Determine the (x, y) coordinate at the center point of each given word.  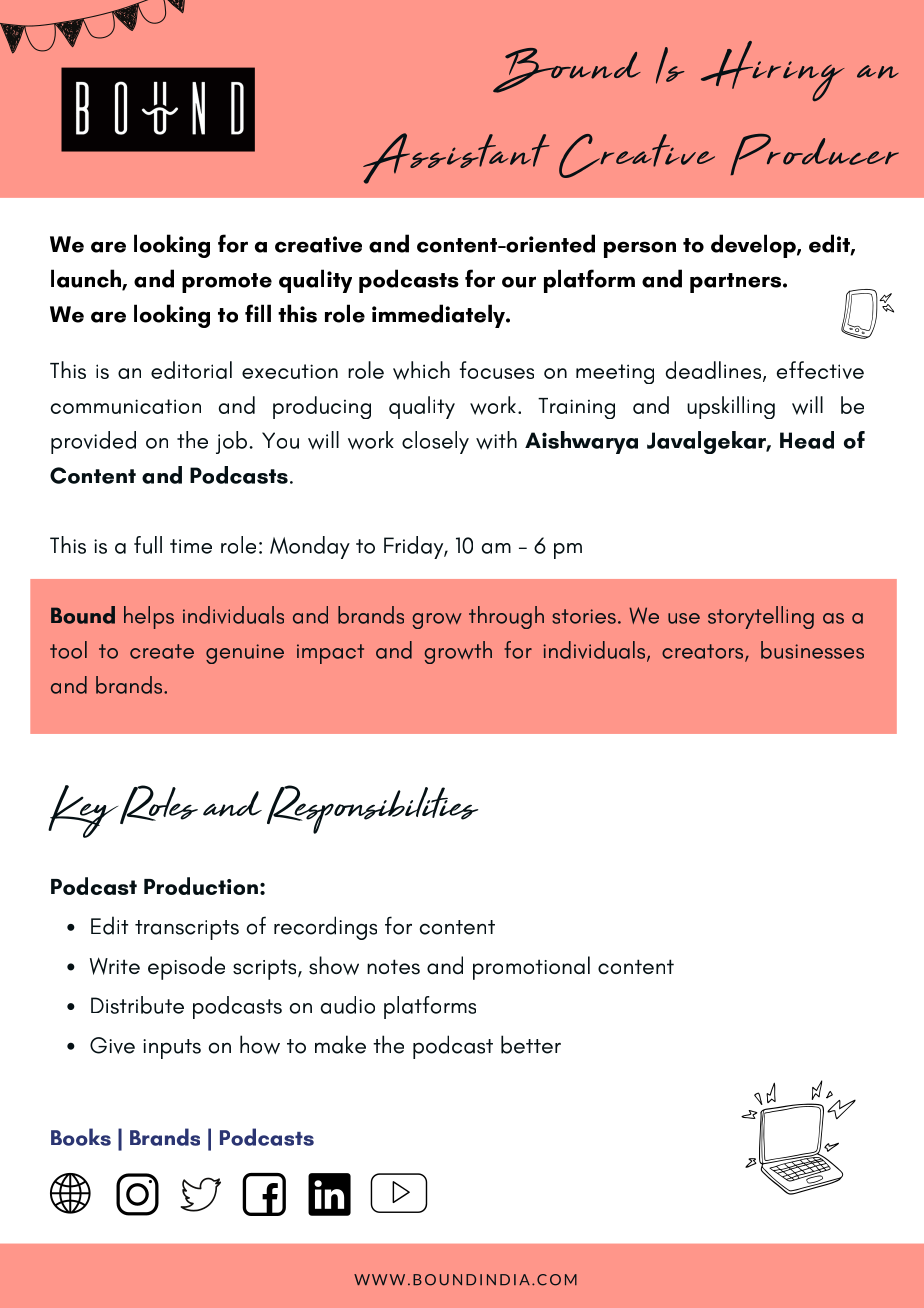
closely (435, 442)
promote (227, 283)
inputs (172, 1049)
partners (735, 283)
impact (330, 654)
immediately (439, 316)
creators (704, 652)
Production (201, 886)
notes (393, 967)
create (162, 651)
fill (258, 313)
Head (807, 440)
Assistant (456, 158)
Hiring (772, 71)
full (148, 545)
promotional (531, 968)
